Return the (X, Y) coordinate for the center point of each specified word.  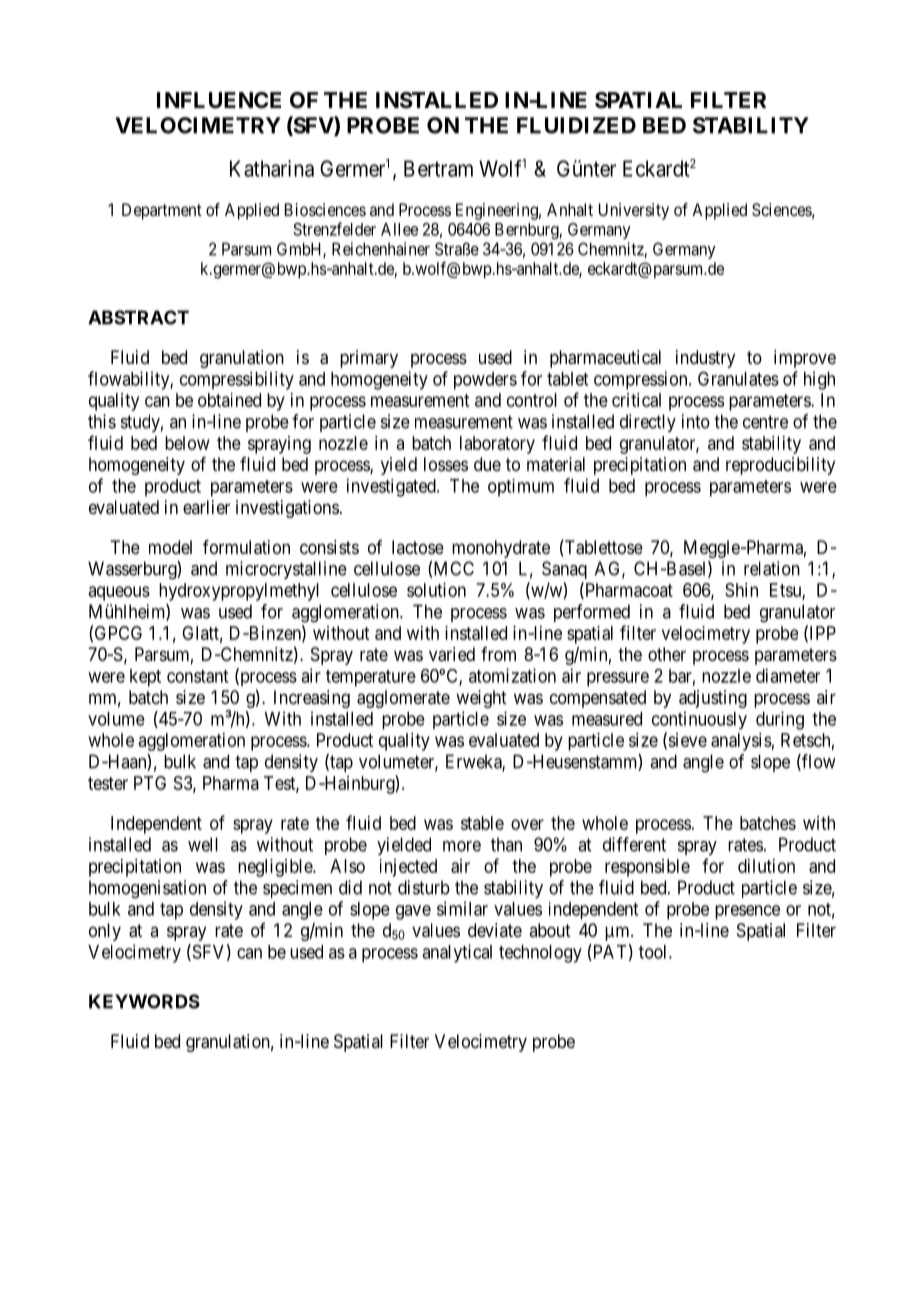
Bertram (438, 168)
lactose (418, 547)
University (634, 211)
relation (772, 568)
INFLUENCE (219, 100)
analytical (457, 953)
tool (654, 952)
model (170, 547)
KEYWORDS (144, 1001)
